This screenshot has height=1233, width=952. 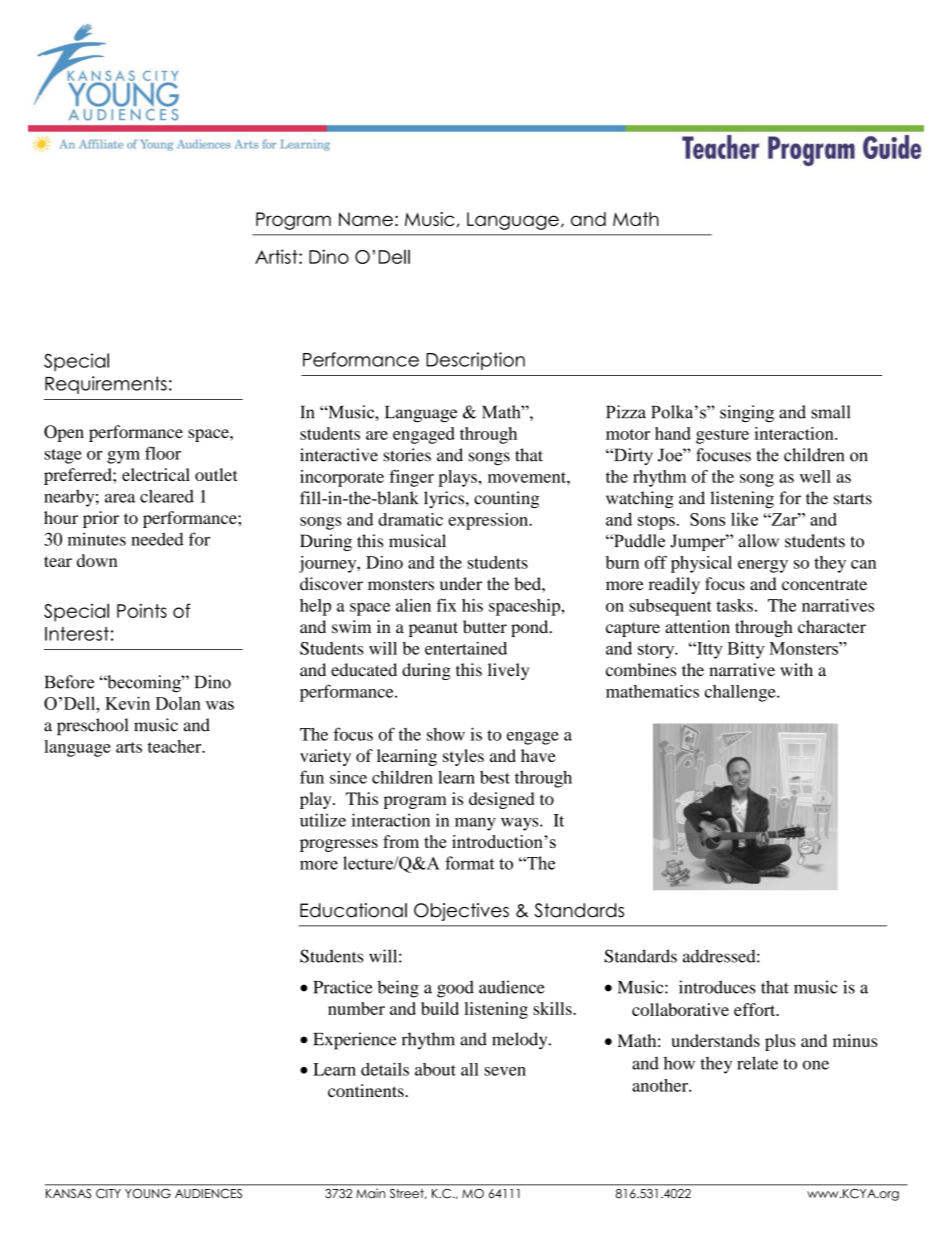 What do you see at coordinates (717, 987) in the screenshot?
I see `introduces` at bounding box center [717, 987].
